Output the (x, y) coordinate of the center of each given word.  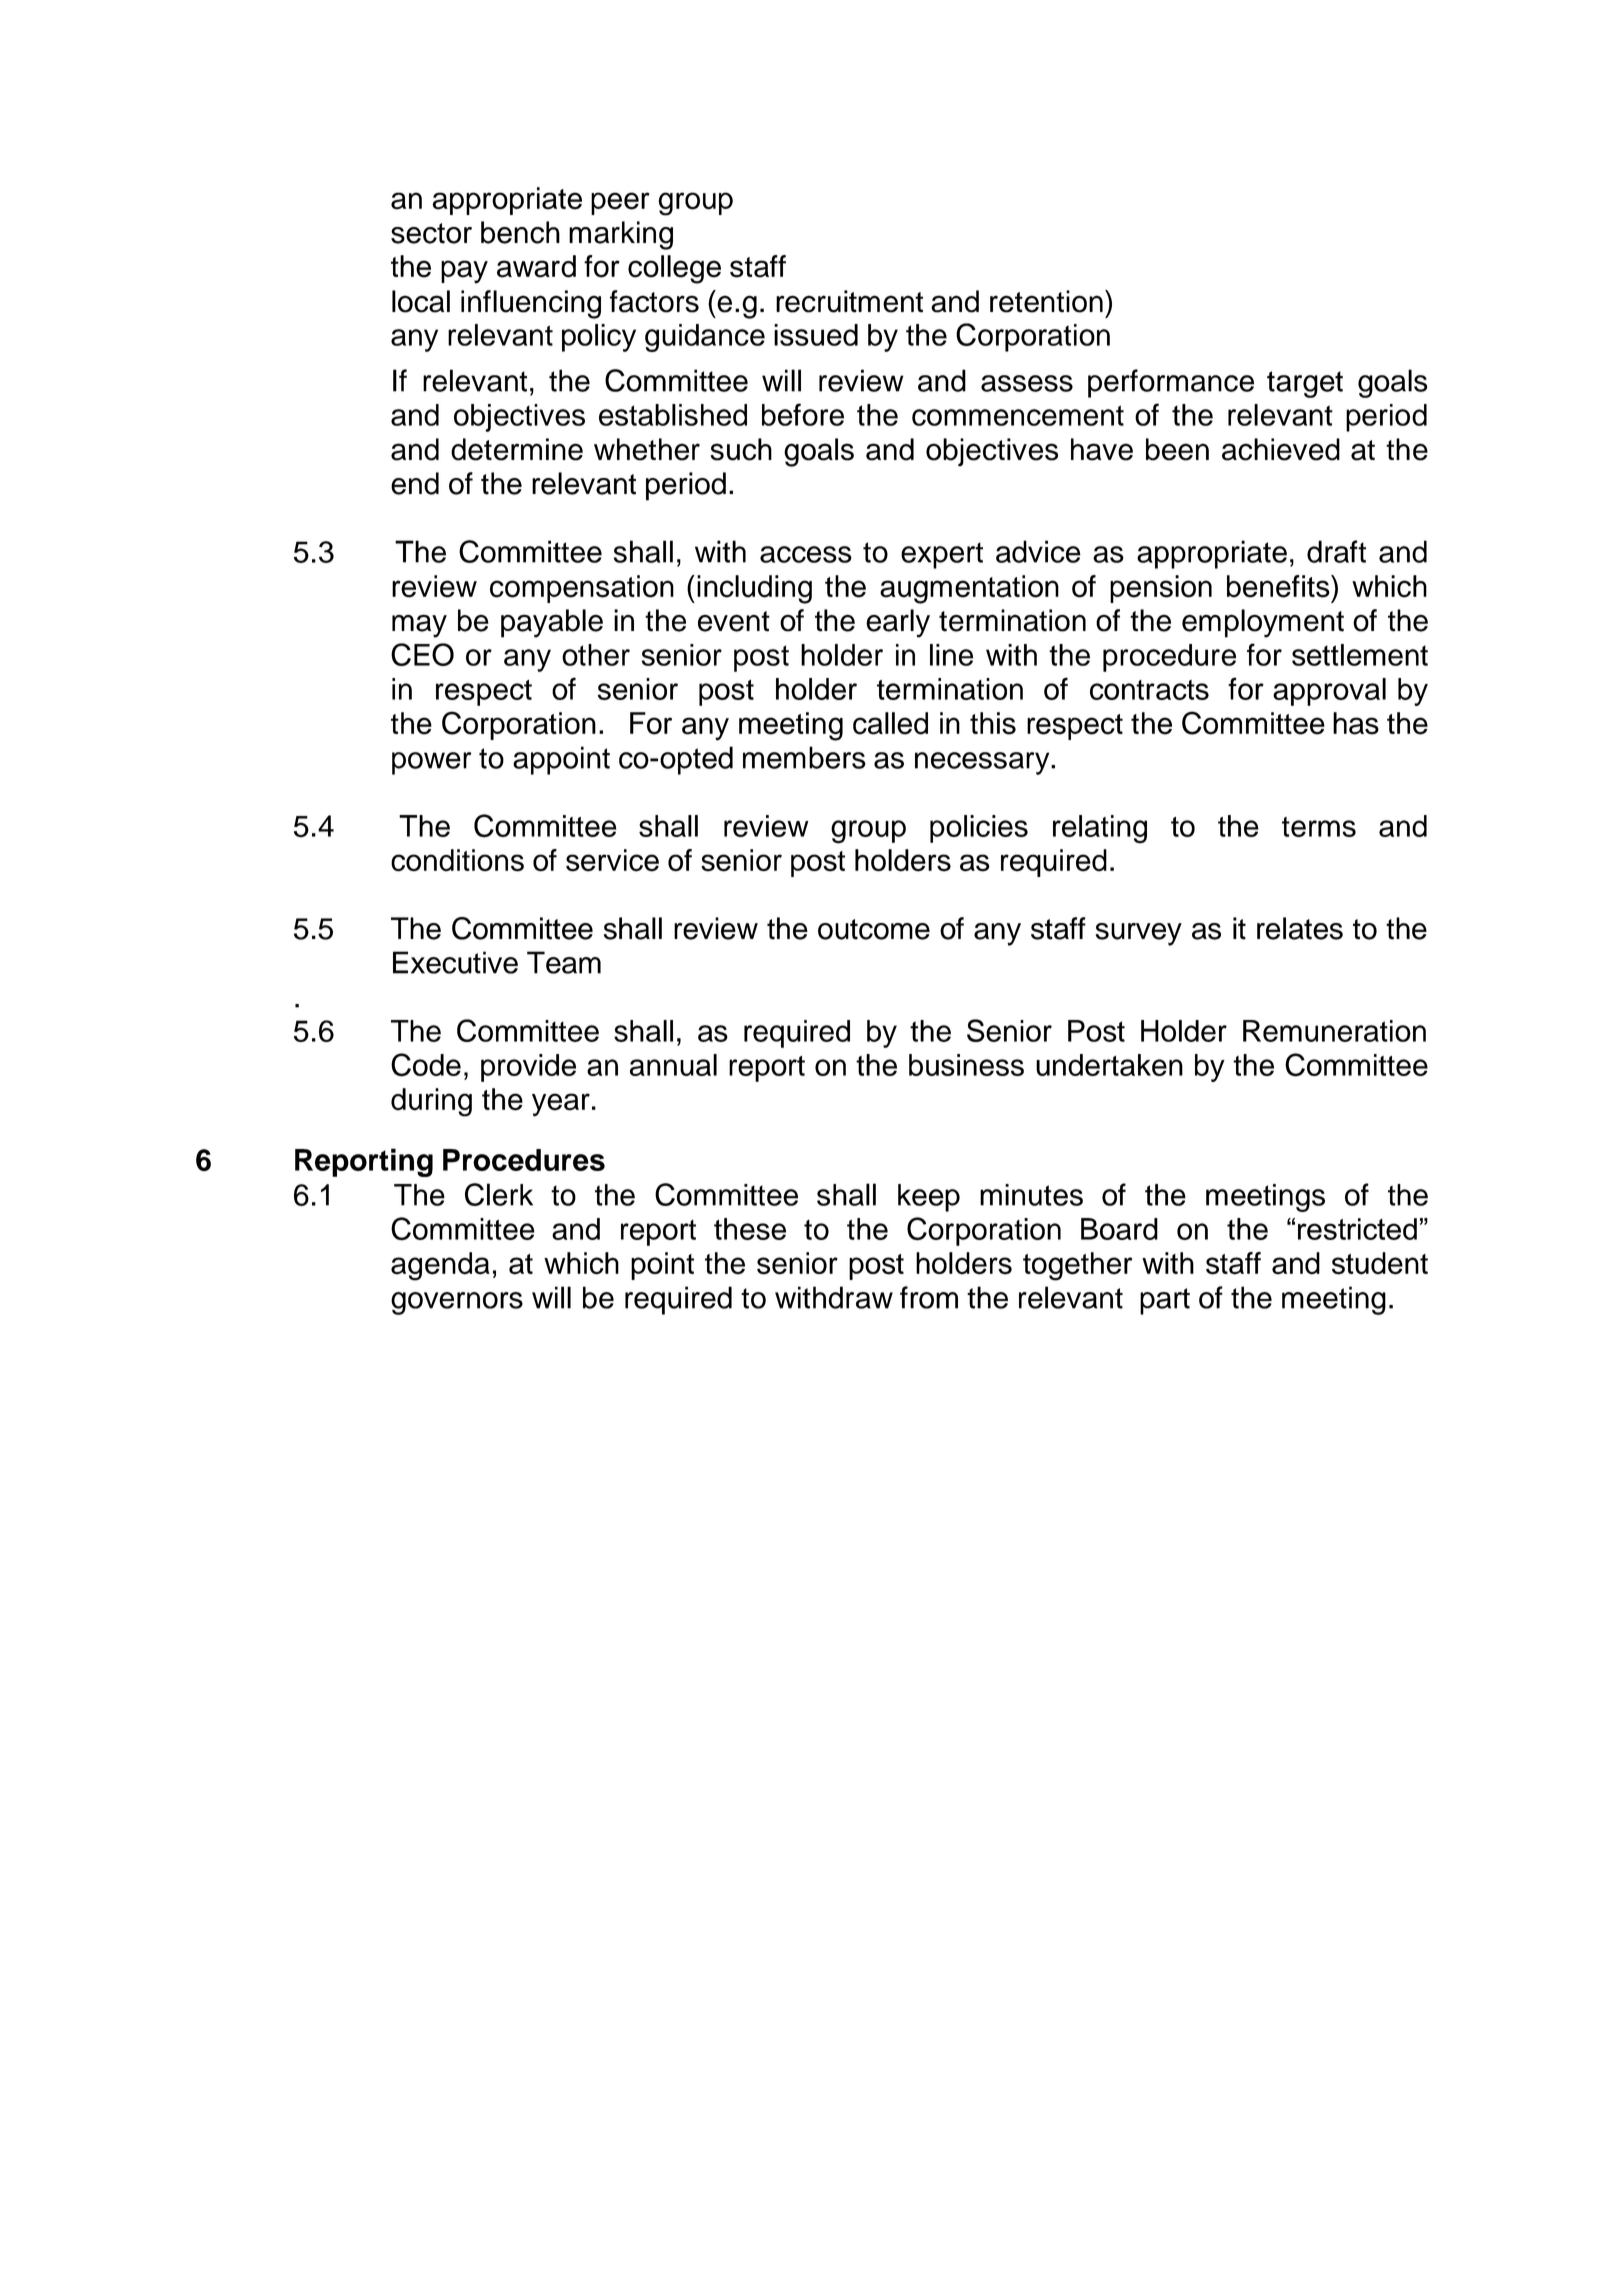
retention (1046, 301)
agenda (440, 1266)
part (1165, 1301)
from (929, 1297)
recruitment (849, 301)
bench (520, 232)
